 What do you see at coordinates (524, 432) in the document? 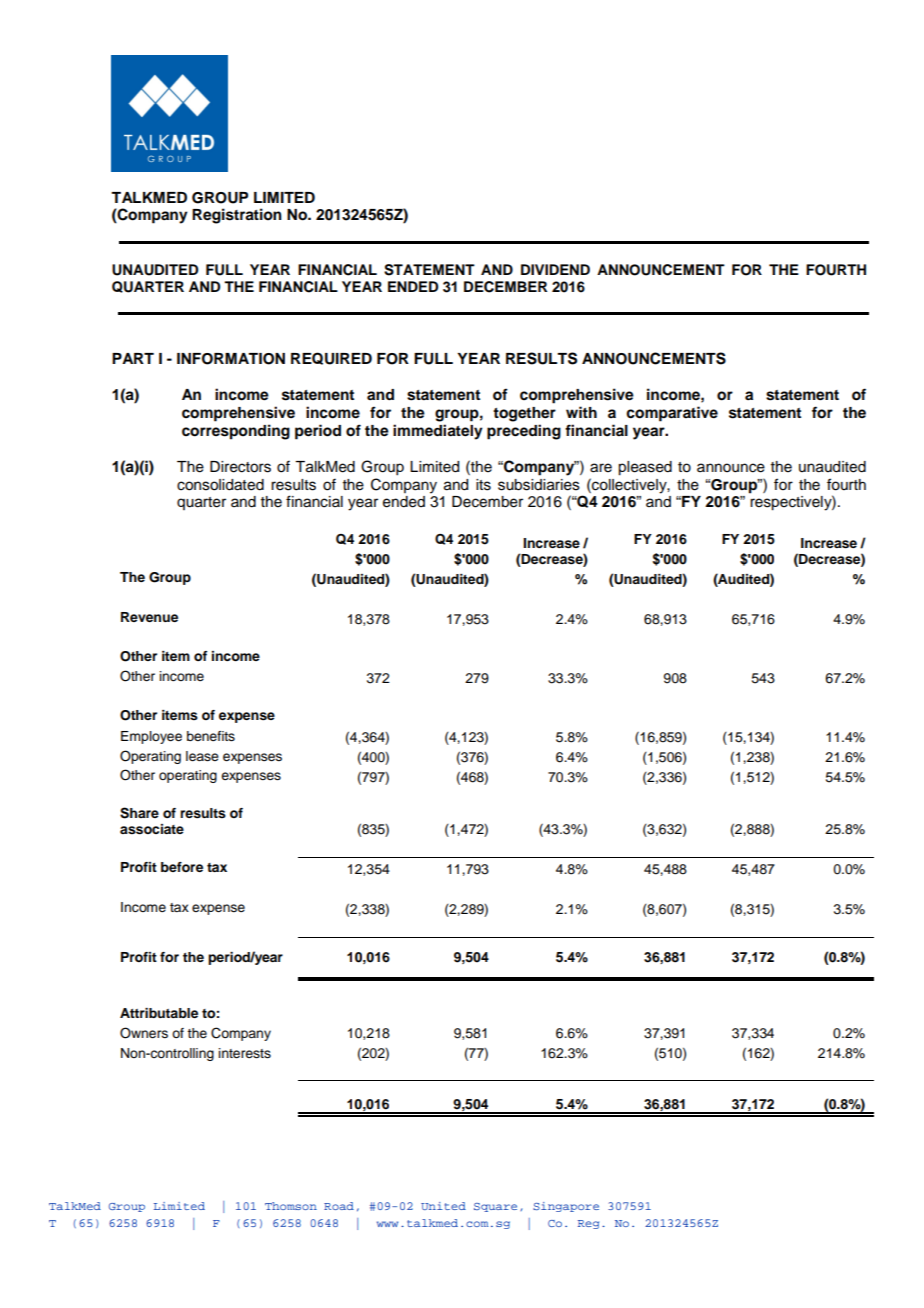
I see `preceding` at bounding box center [524, 432].
